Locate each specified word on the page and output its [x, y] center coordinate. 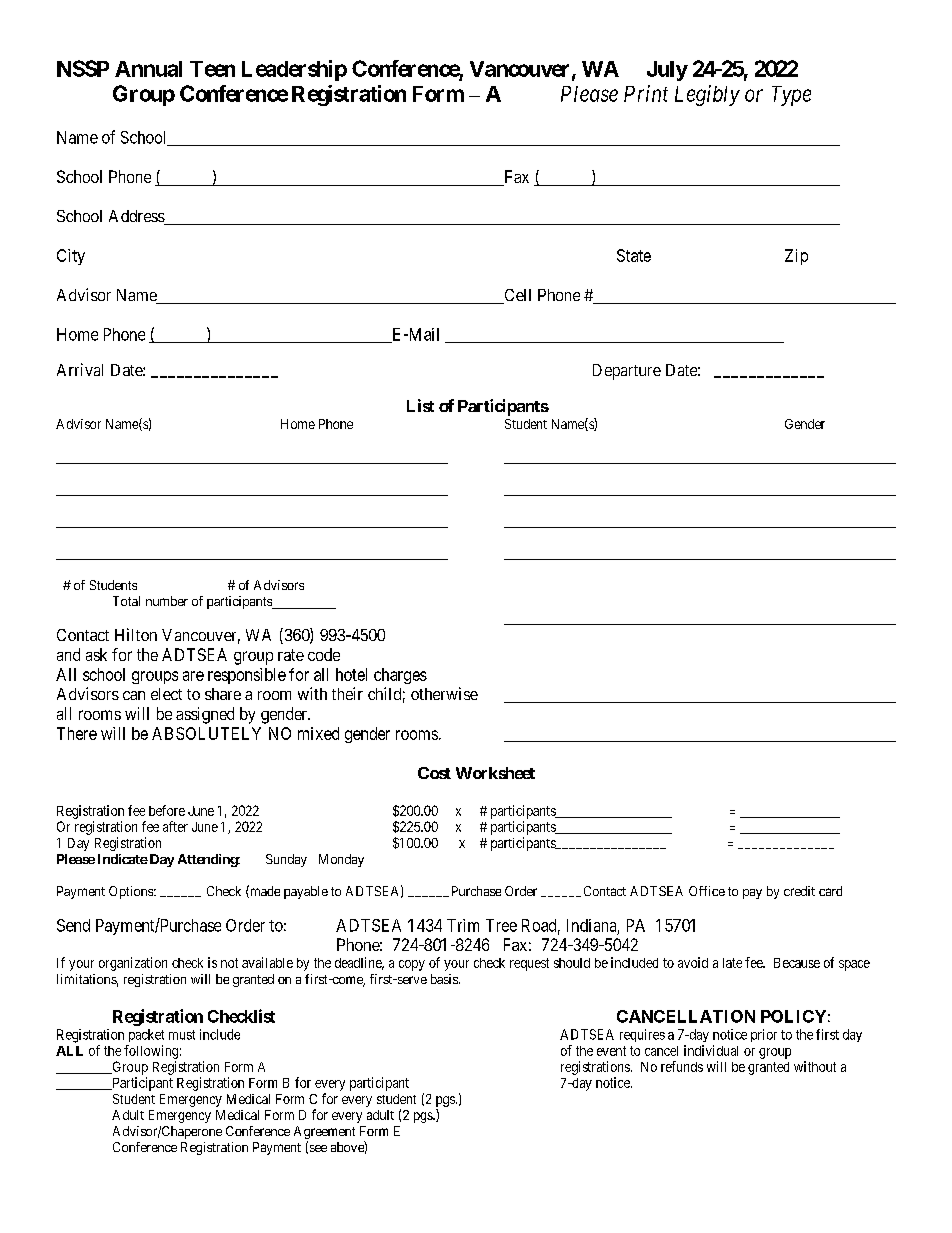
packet [146, 1035]
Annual [148, 69]
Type [791, 96]
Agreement [324, 1134]
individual [711, 1050]
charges [400, 676]
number [167, 601]
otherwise [444, 693]
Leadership [294, 70]
